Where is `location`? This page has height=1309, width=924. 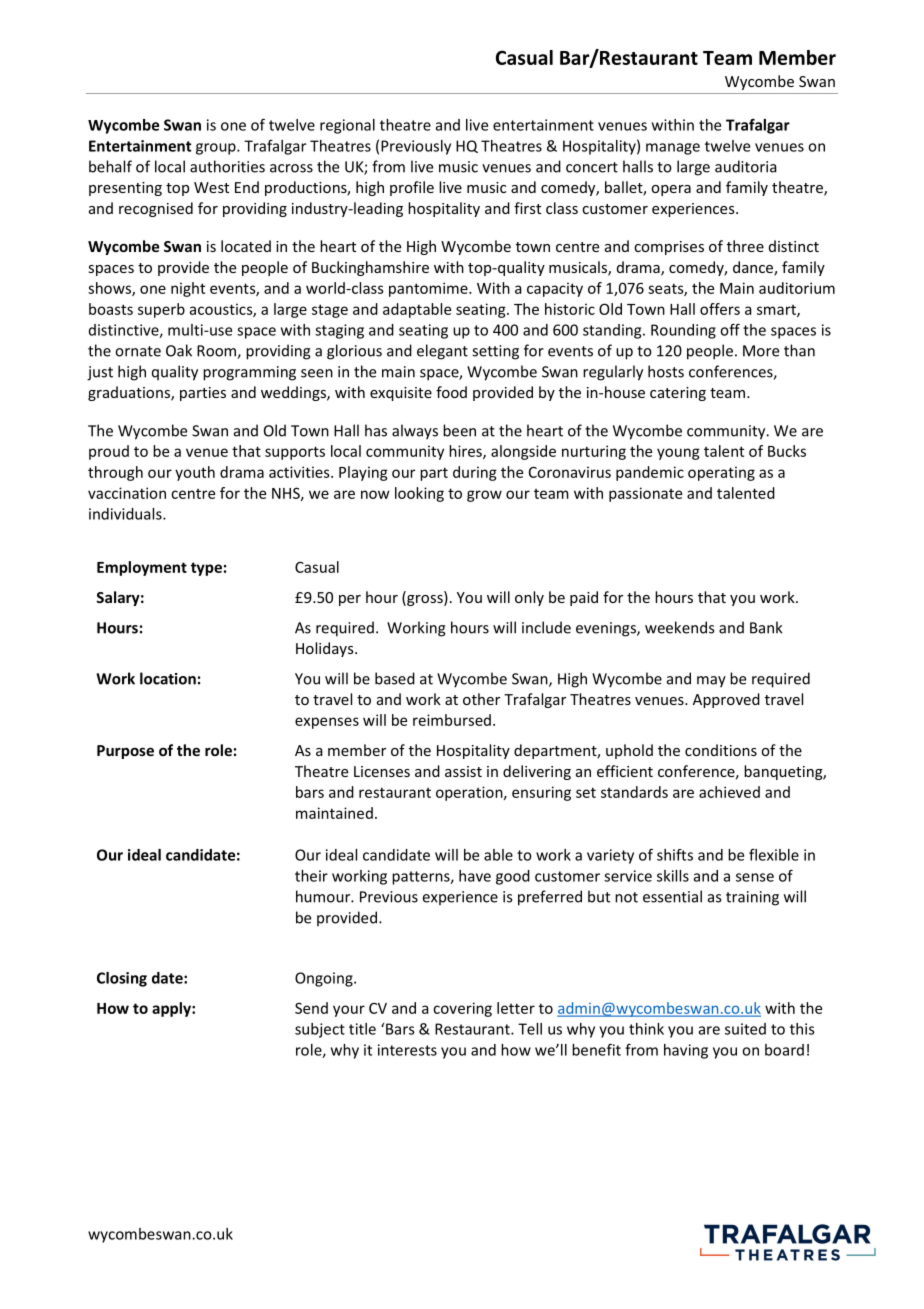 location is located at coordinates (168, 678).
